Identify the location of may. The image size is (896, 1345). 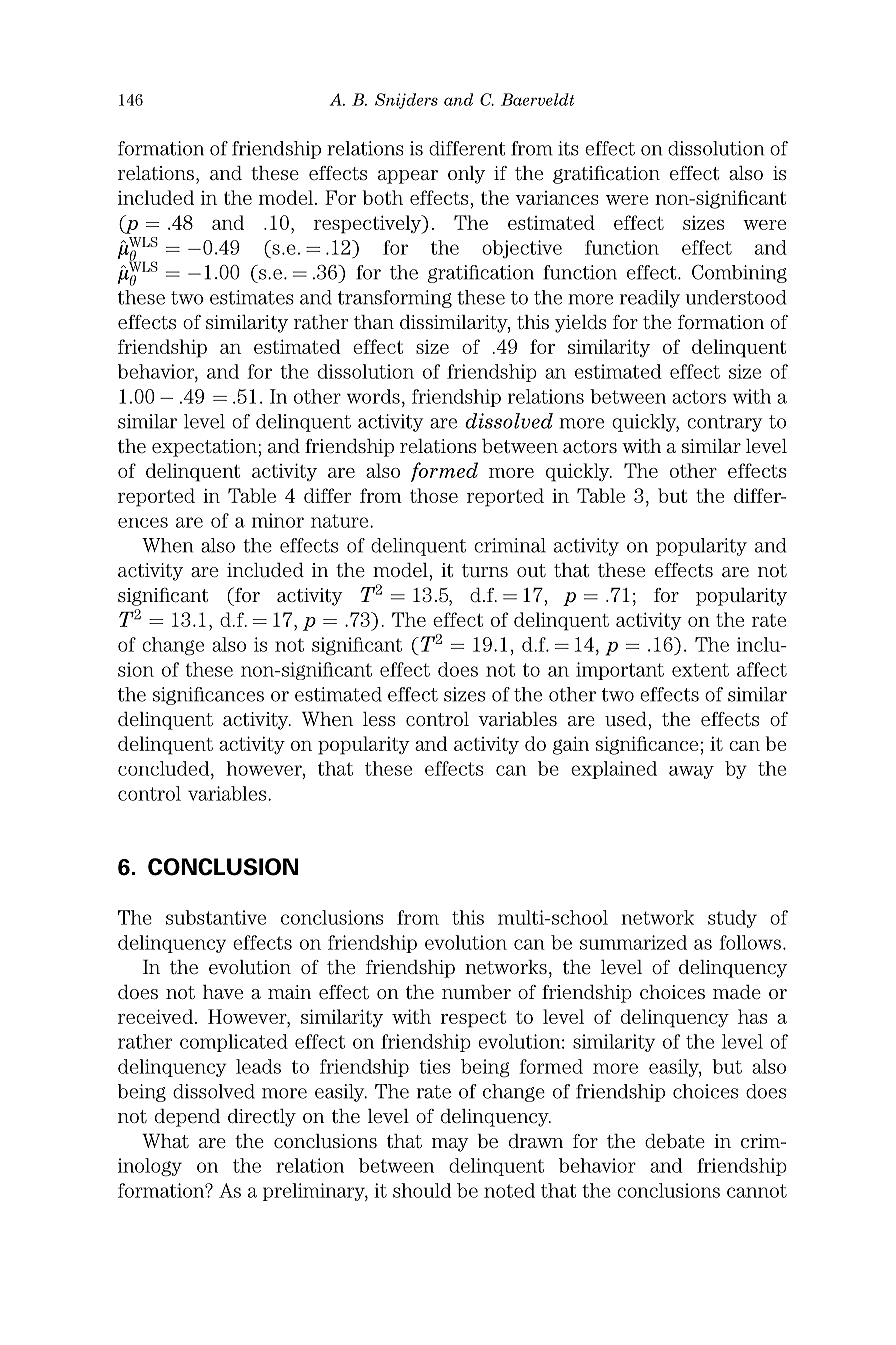
(450, 1145).
